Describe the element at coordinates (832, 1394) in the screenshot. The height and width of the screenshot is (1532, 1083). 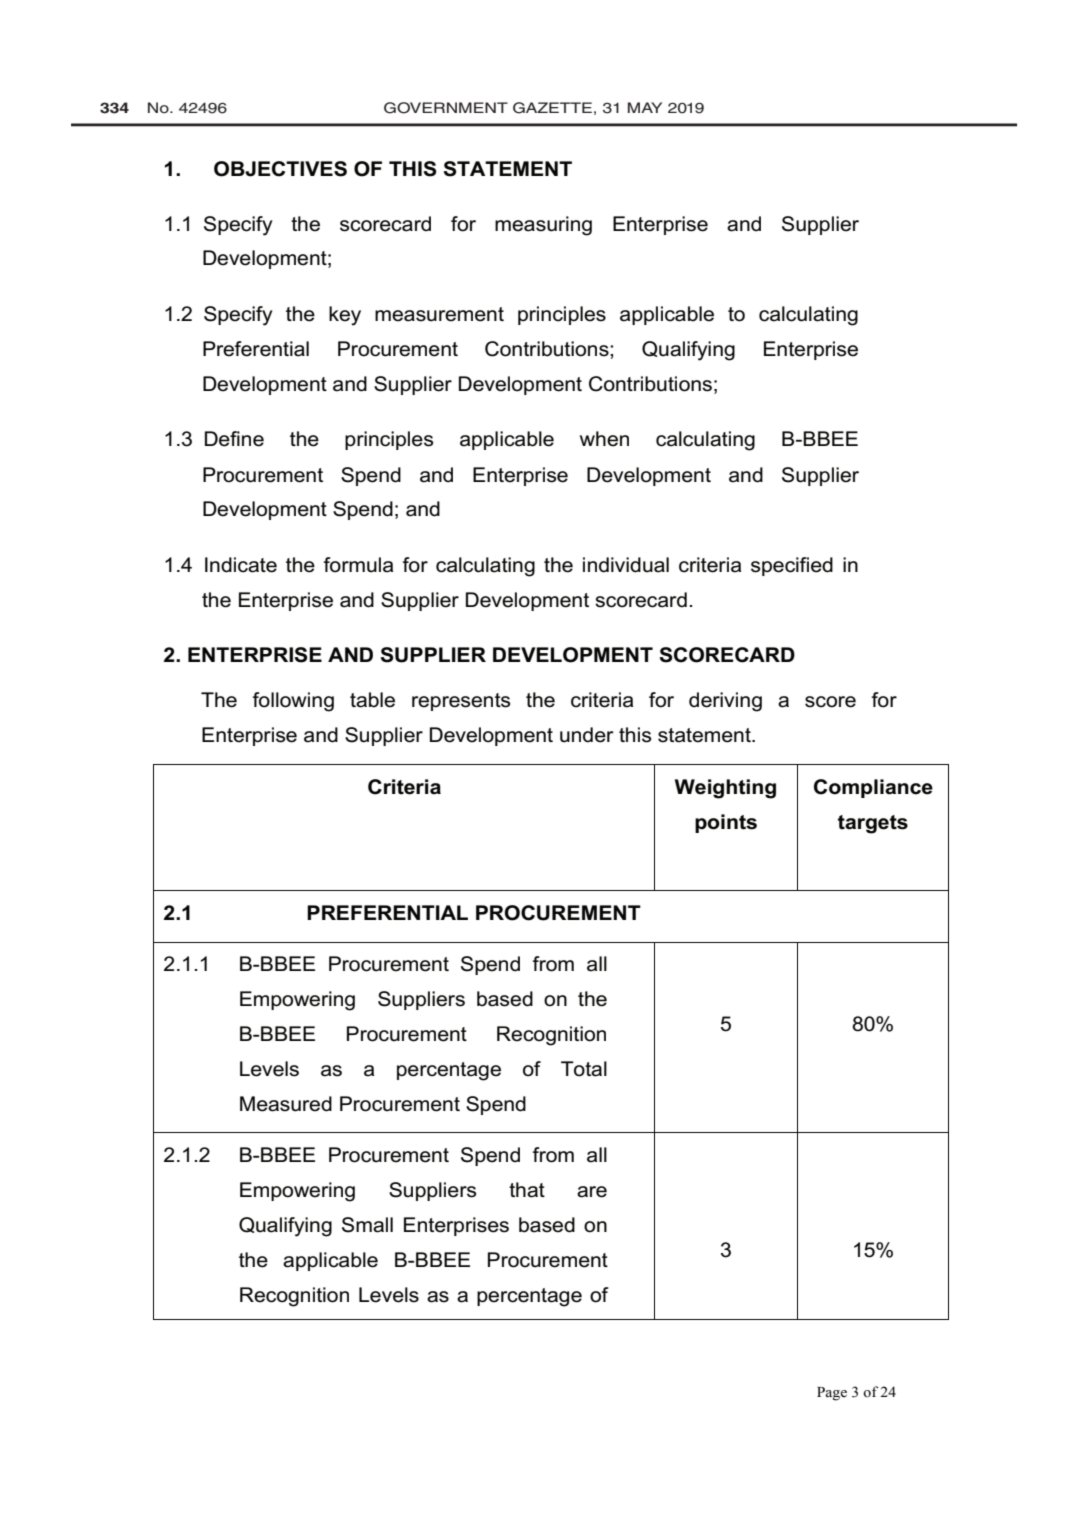
I see `Page` at that location.
